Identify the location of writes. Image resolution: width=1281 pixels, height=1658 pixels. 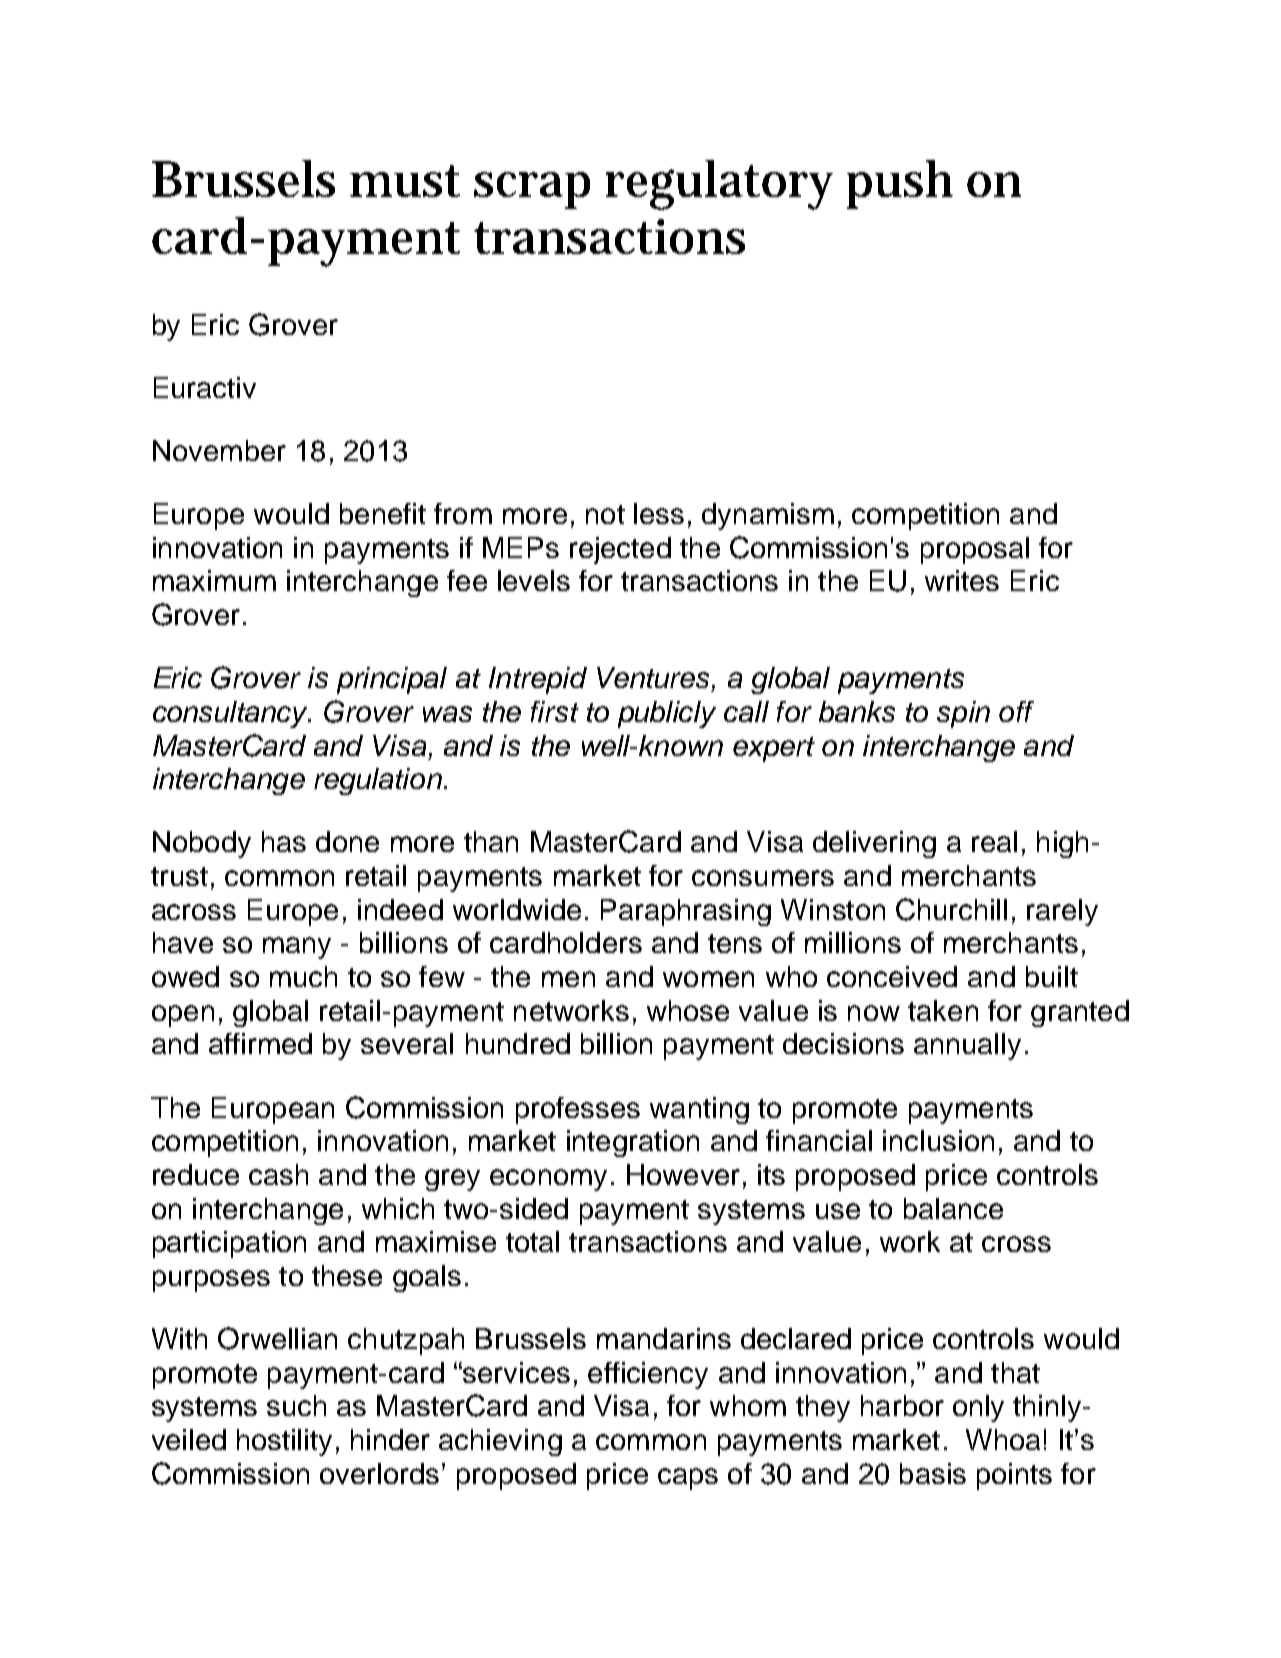
(962, 580).
